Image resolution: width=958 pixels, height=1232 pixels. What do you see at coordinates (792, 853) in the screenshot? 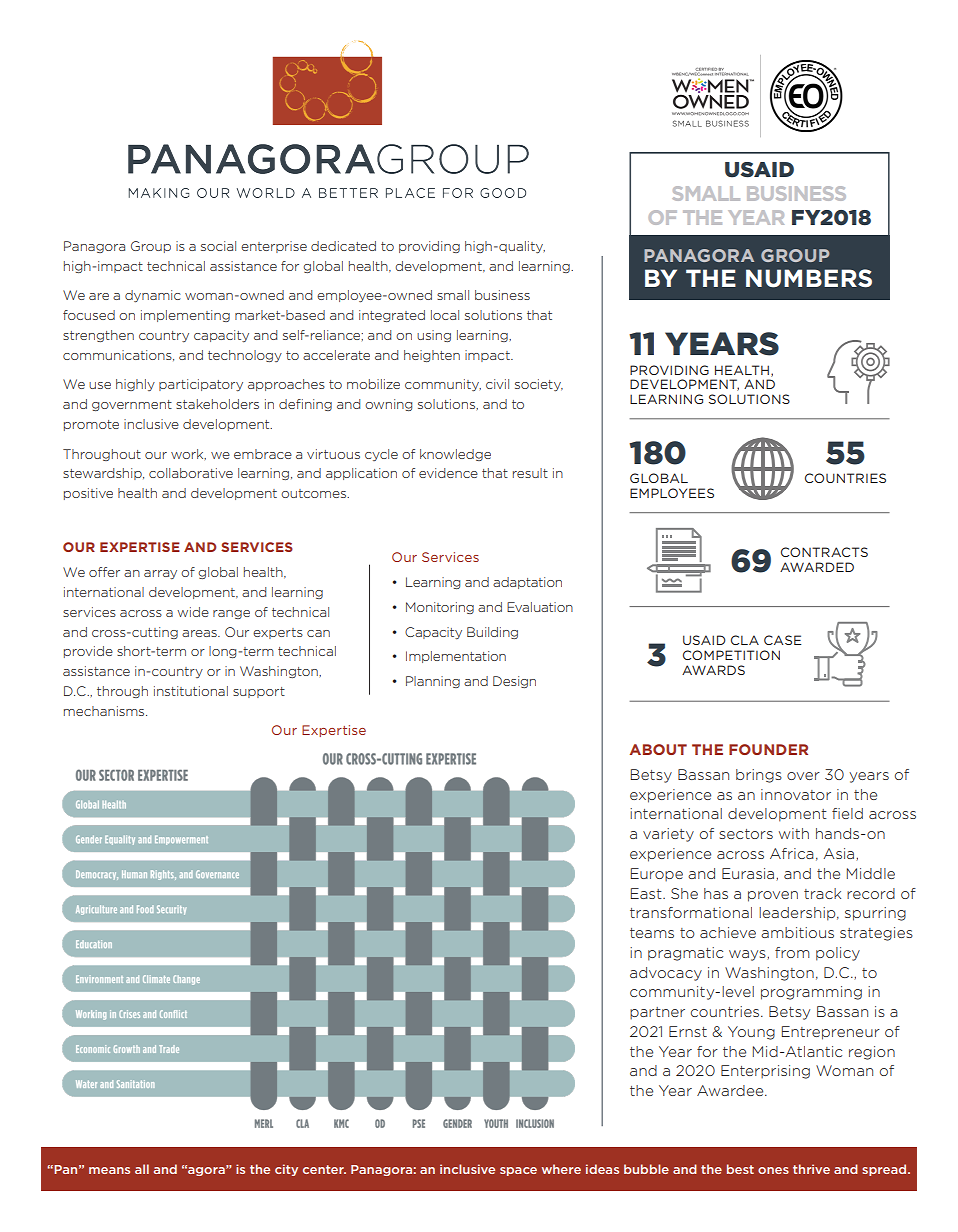
I see `Africa` at bounding box center [792, 853].
